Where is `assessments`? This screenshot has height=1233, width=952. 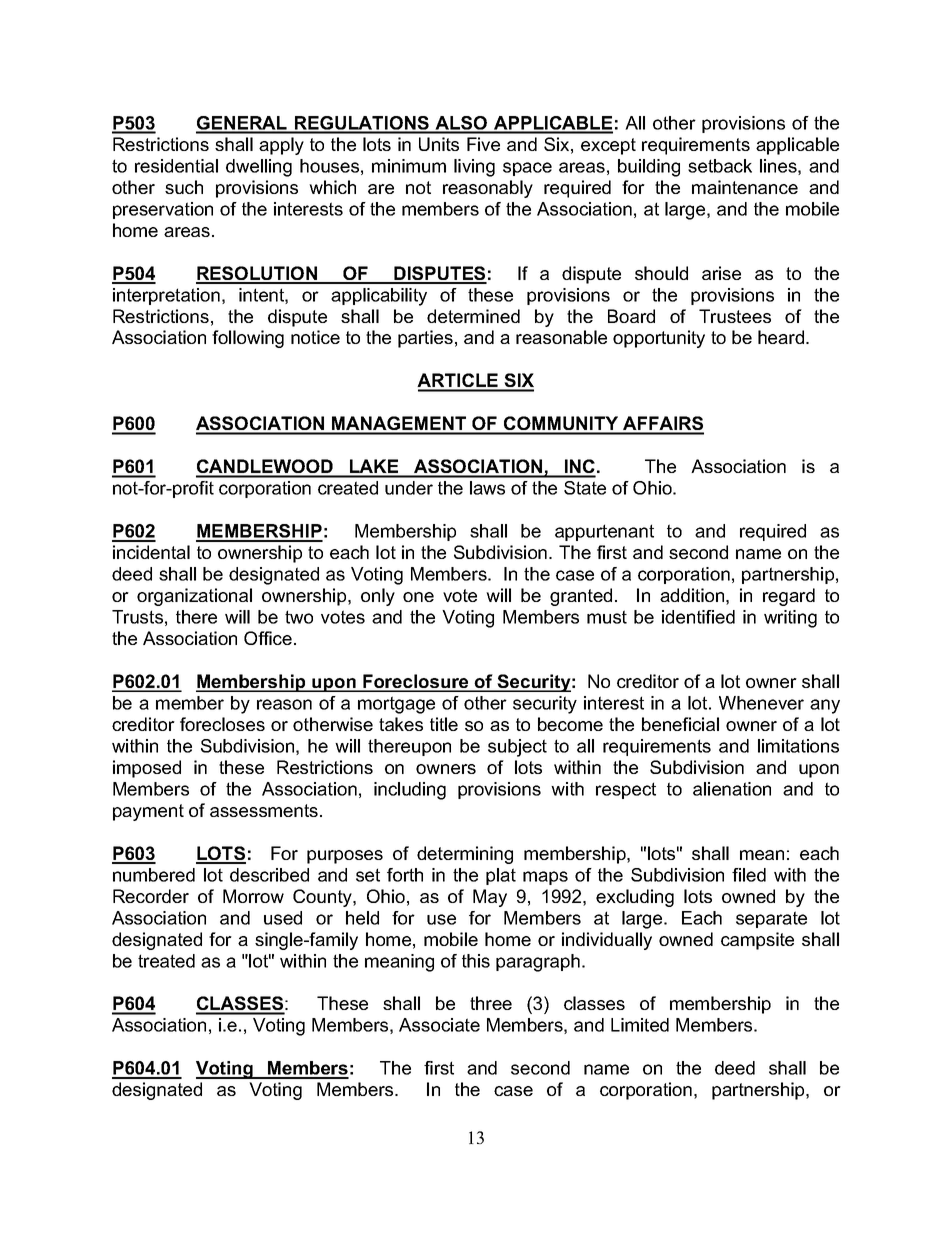
assessments is located at coordinates (264, 810).
